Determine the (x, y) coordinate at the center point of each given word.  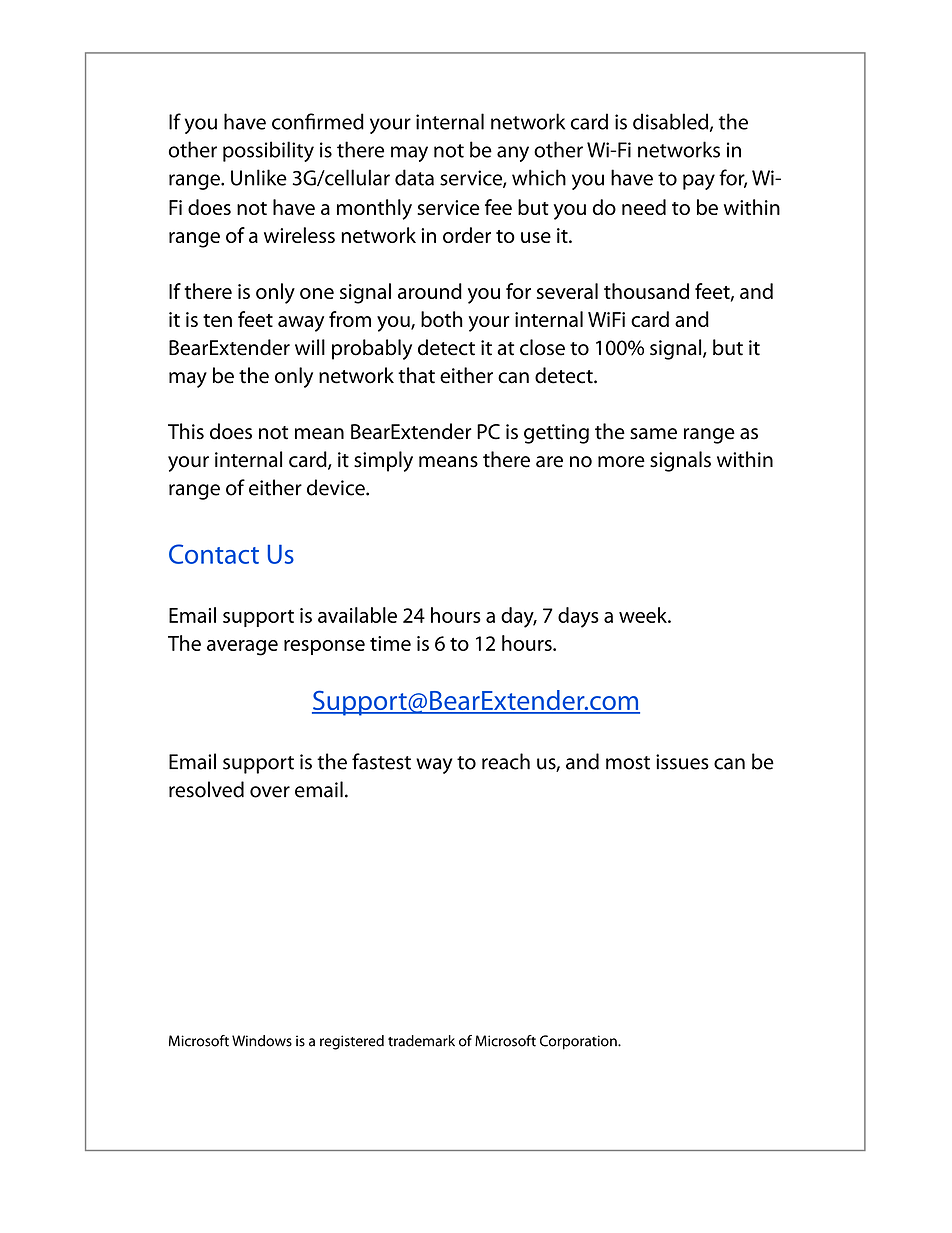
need (644, 207)
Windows (262, 1041)
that (416, 375)
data (414, 177)
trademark (421, 1041)
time (390, 643)
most (628, 763)
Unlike (259, 177)
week (644, 615)
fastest (381, 761)
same (653, 434)
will (310, 347)
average (242, 648)
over (270, 792)
